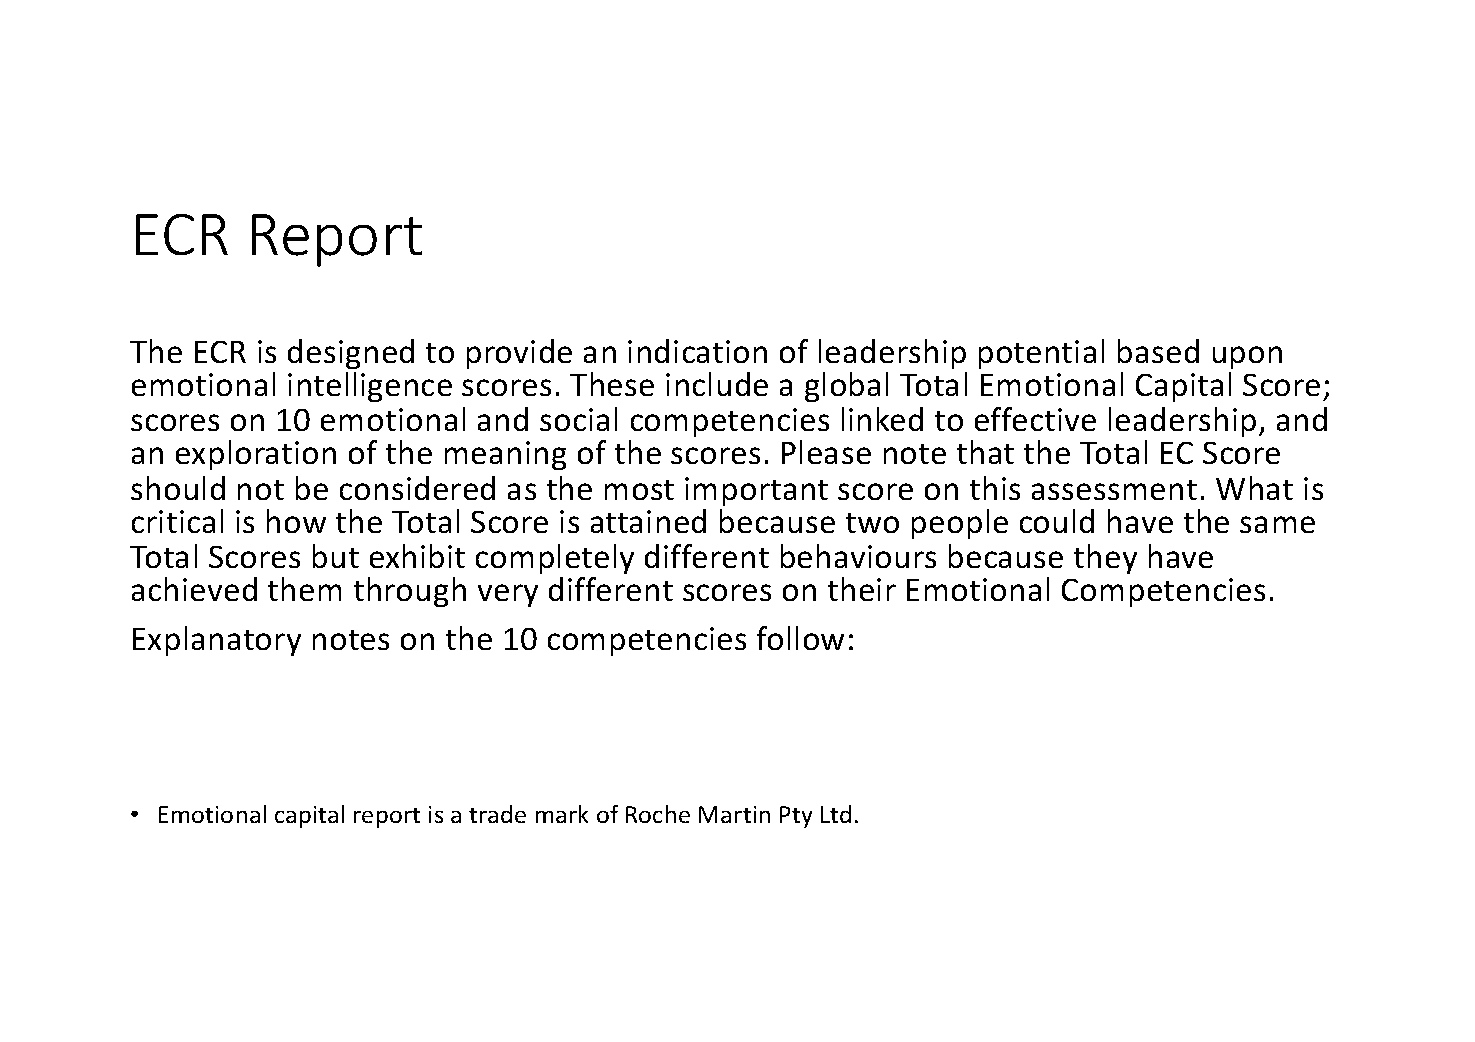 The width and height of the screenshot is (1475, 1042). Describe the element at coordinates (497, 814) in the screenshot. I see `trade` at that location.
